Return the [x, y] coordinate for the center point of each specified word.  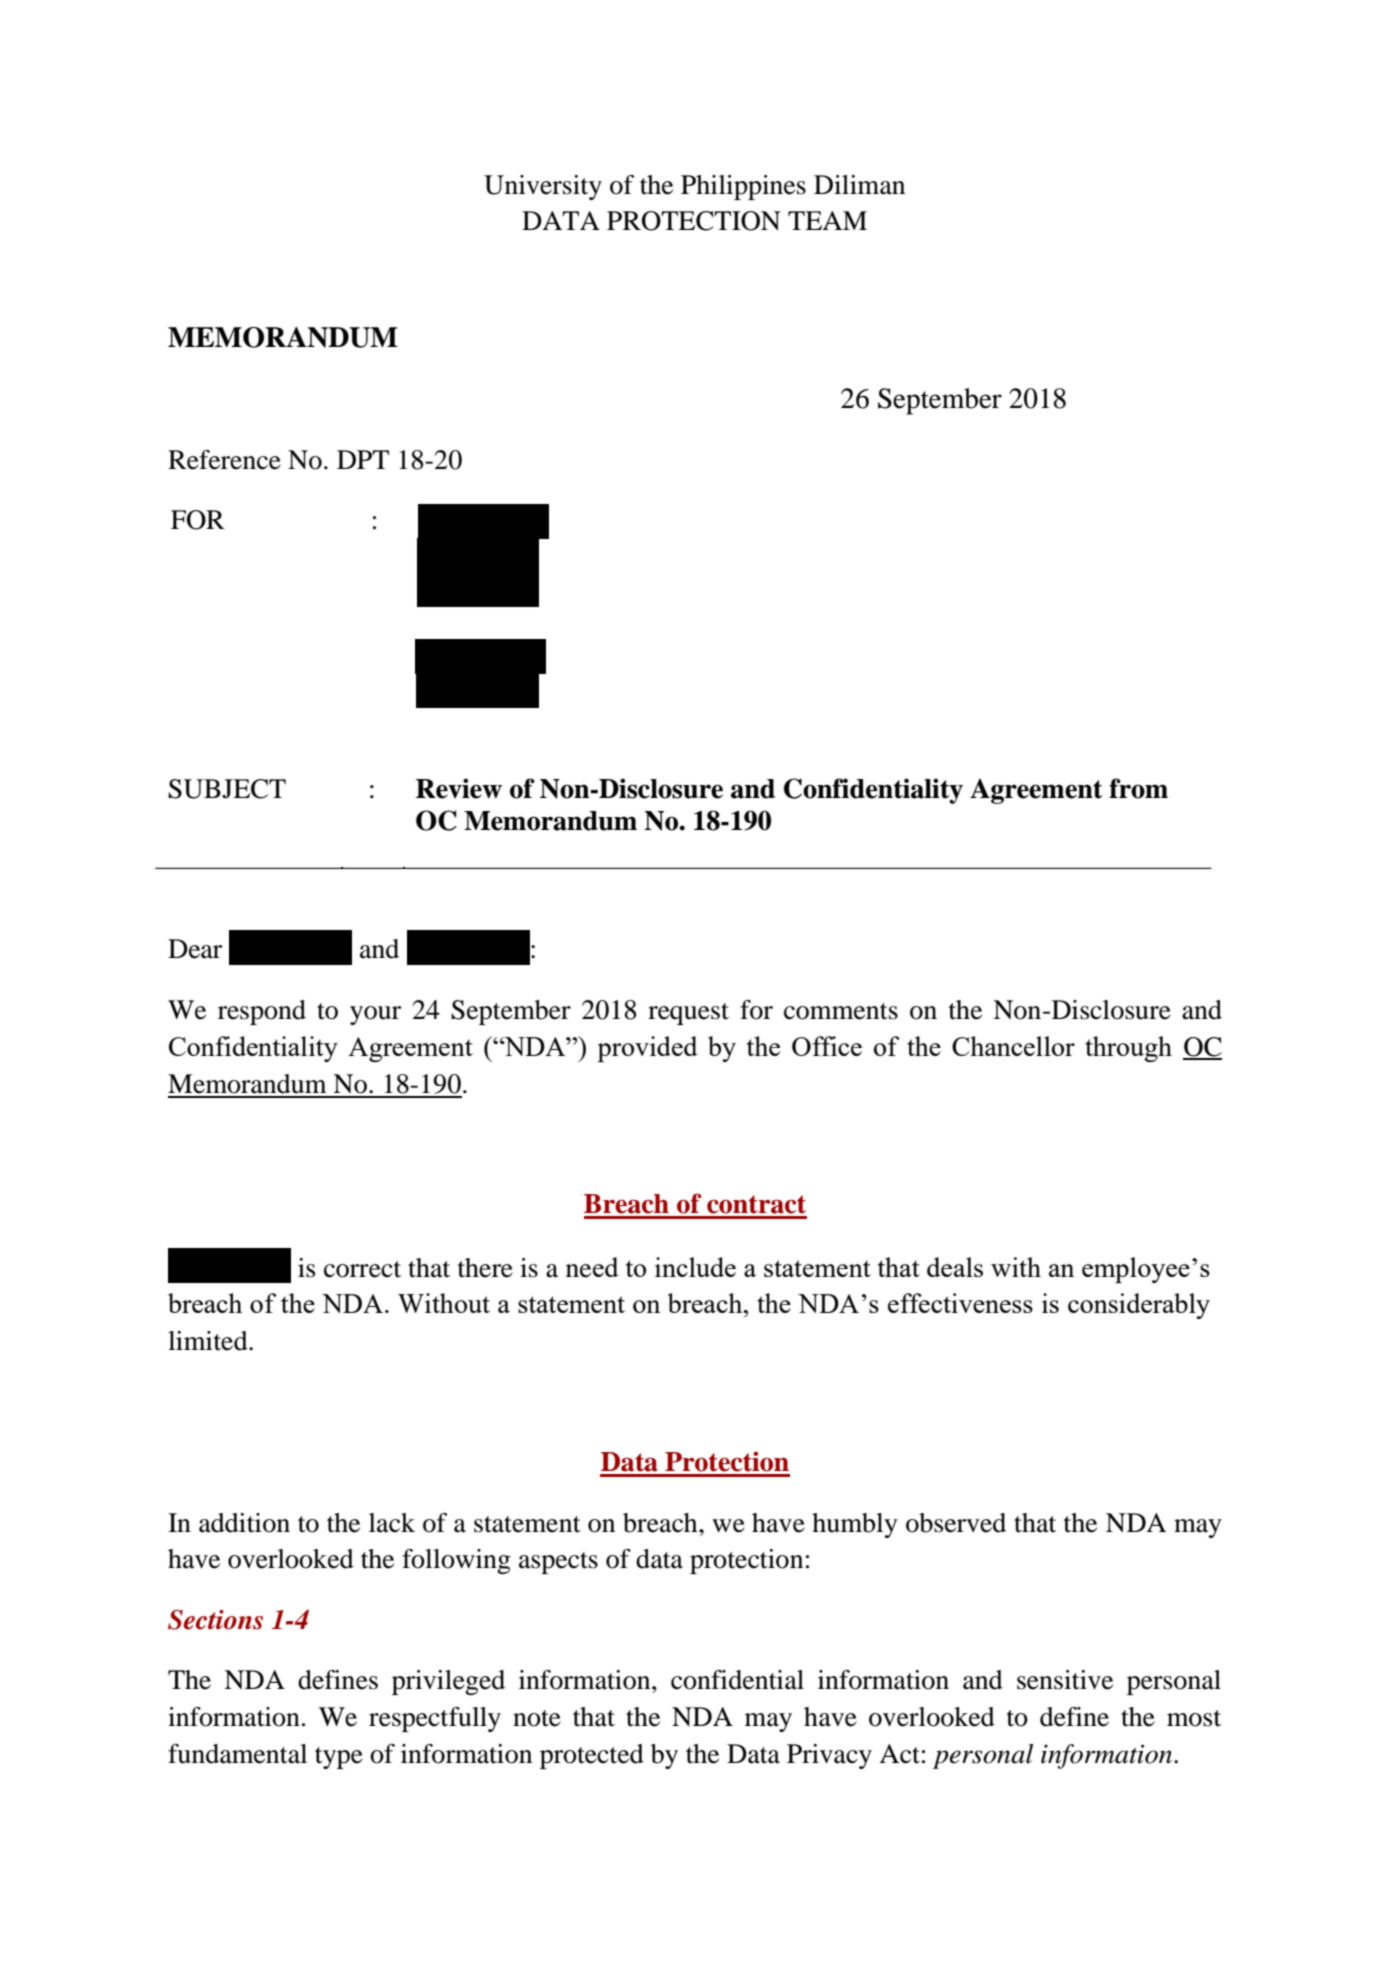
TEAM [827, 220]
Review [459, 788]
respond [262, 1012]
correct [362, 1269]
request [688, 1014]
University [543, 187]
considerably [1139, 1306]
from [1138, 788]
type [339, 1758]
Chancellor [1013, 1046]
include [695, 1267]
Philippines [743, 187]
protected [592, 1756]
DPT [363, 459]
